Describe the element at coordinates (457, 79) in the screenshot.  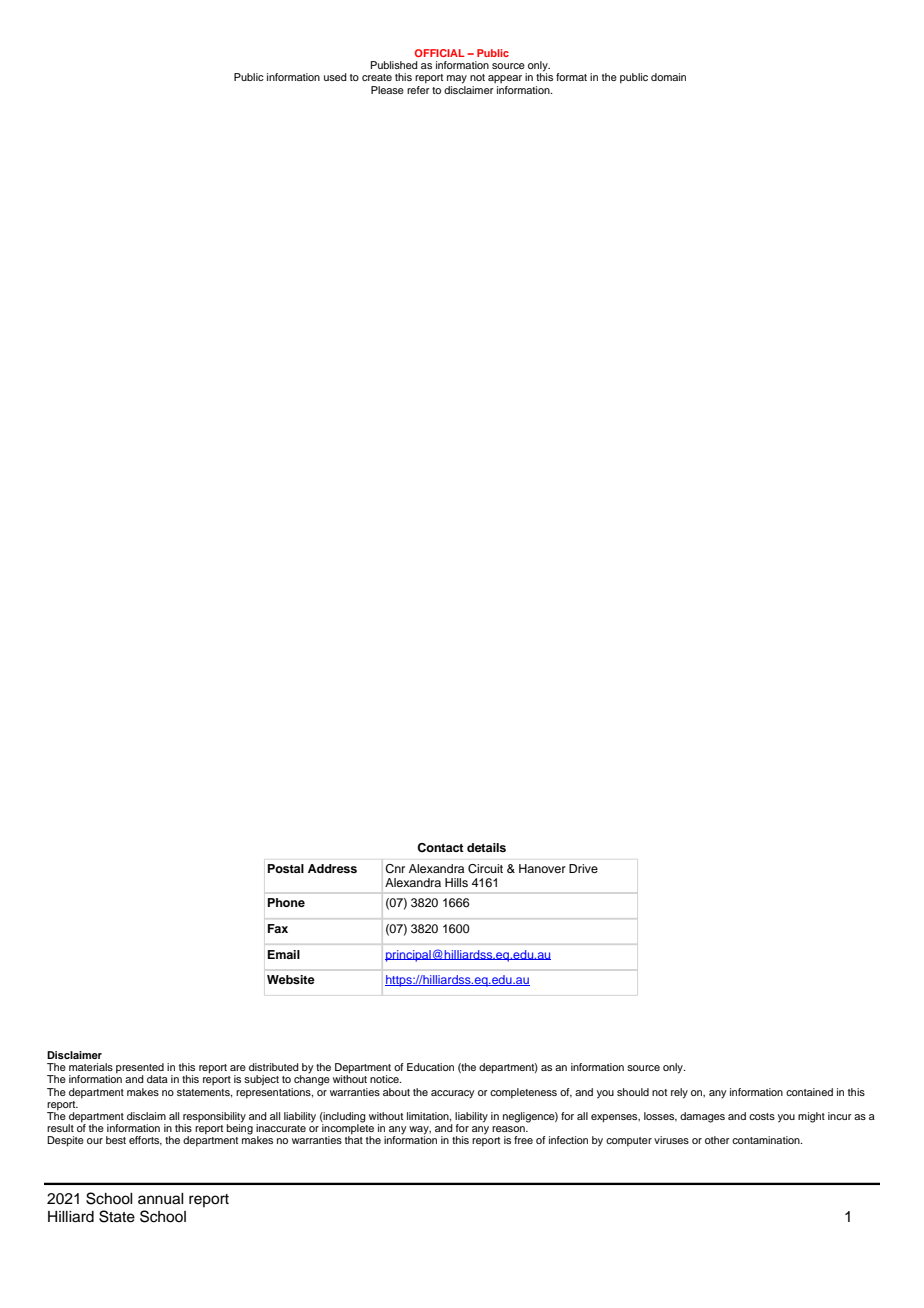
I see `may` at that location.
